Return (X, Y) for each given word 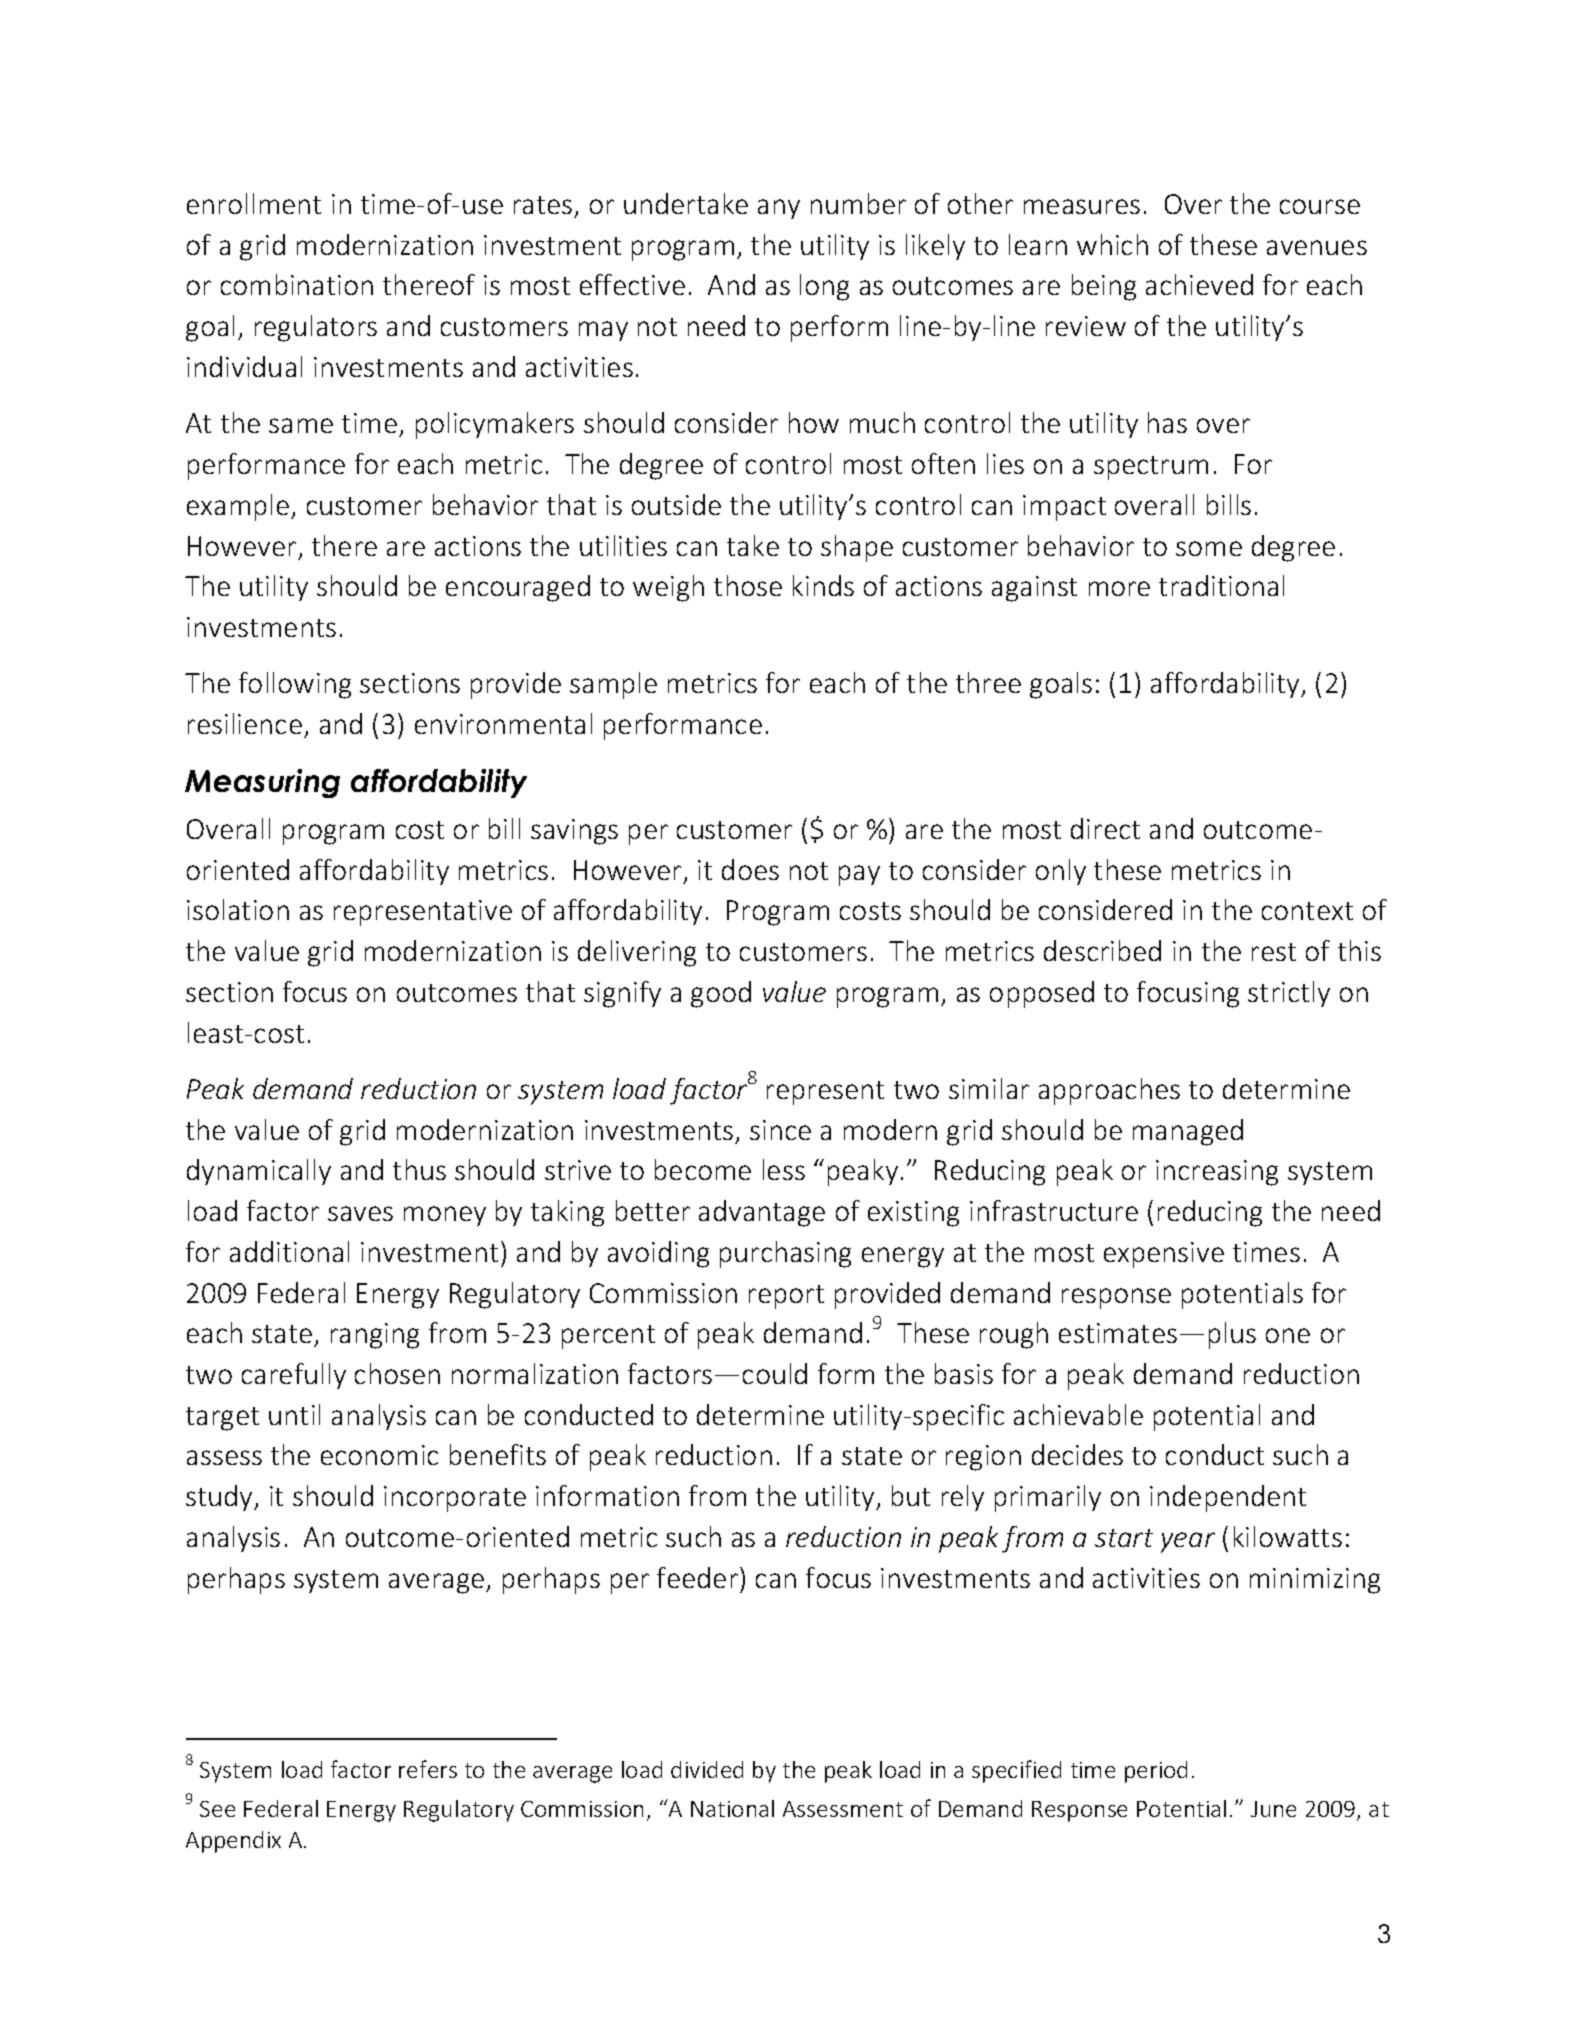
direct (1105, 828)
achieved (1199, 284)
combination (297, 284)
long (824, 287)
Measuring (262, 783)
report (786, 1297)
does (750, 869)
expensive (1164, 1255)
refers (428, 1769)
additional (289, 1251)
